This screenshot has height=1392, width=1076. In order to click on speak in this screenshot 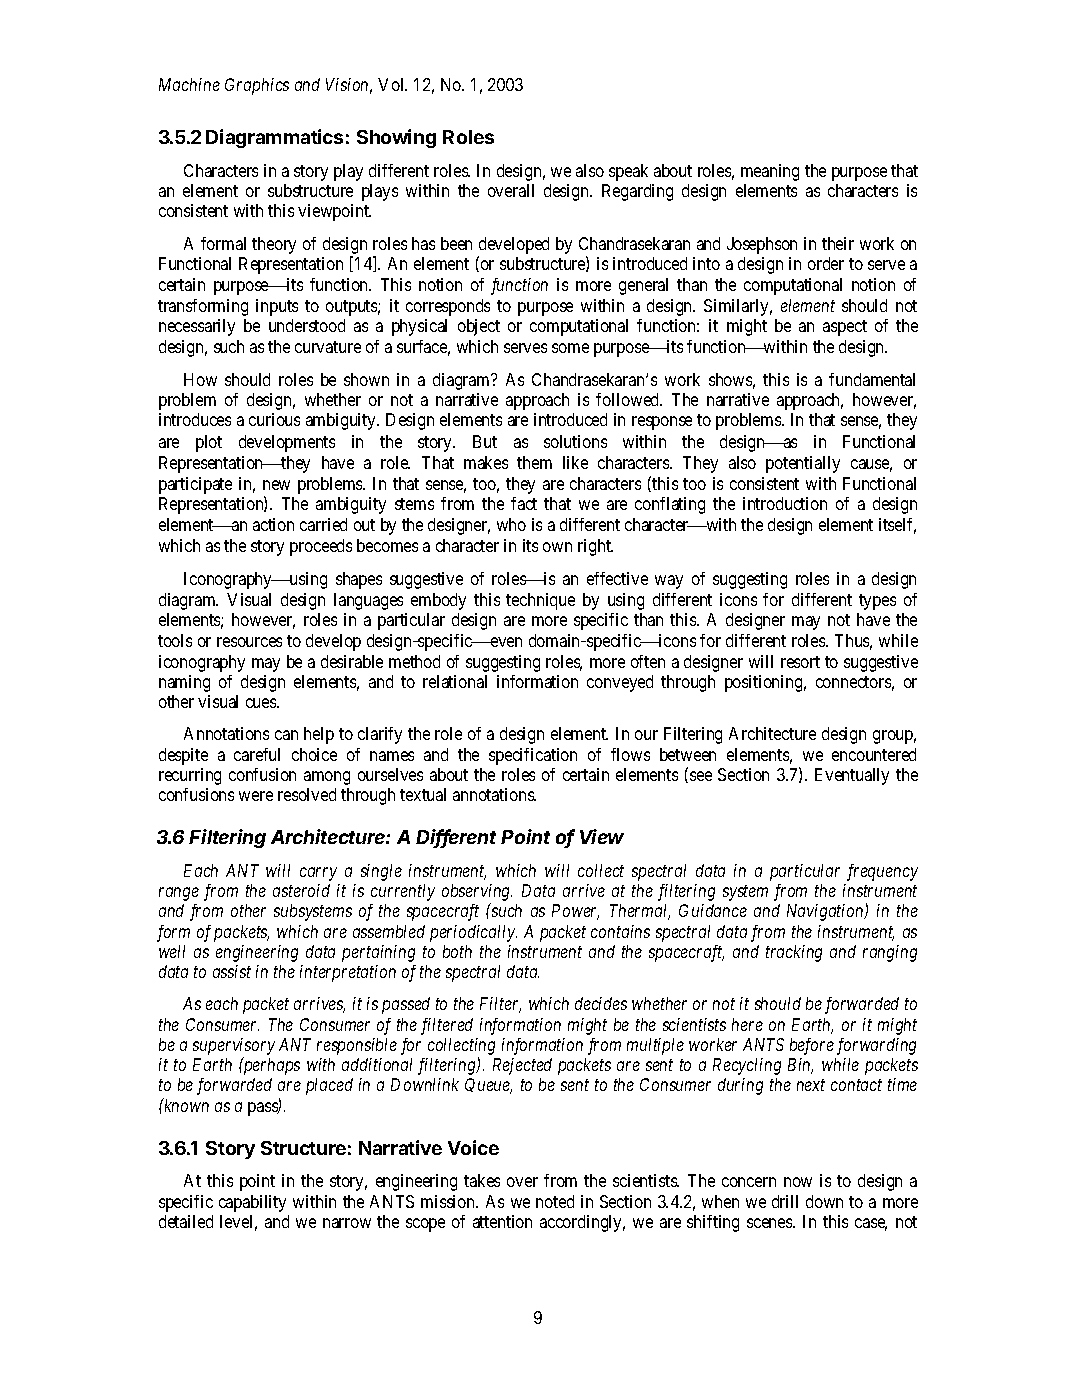, I will do `click(628, 172)`.
